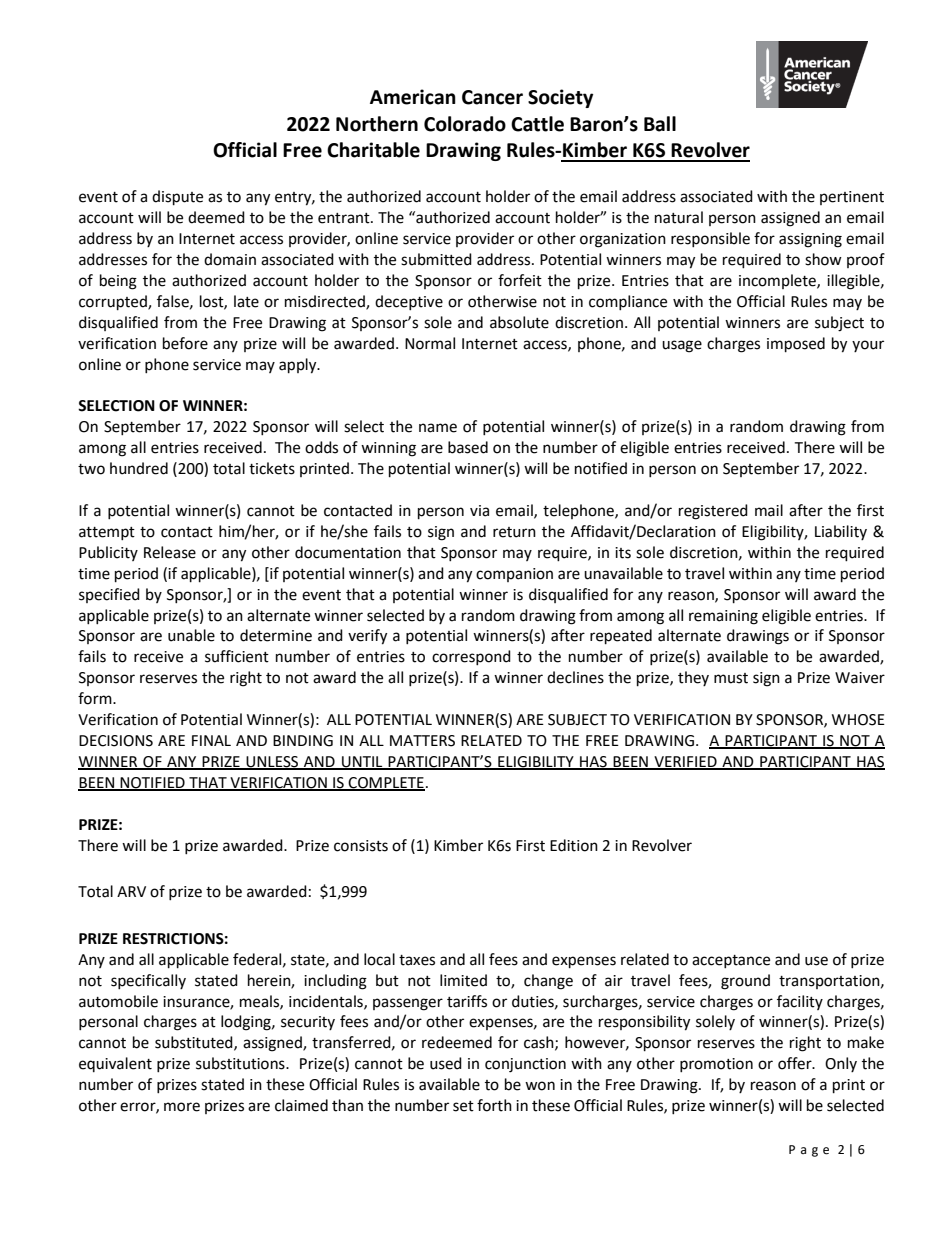 The height and width of the page is (1233, 952). Describe the element at coordinates (430, 343) in the page. I see `Normal` at that location.
